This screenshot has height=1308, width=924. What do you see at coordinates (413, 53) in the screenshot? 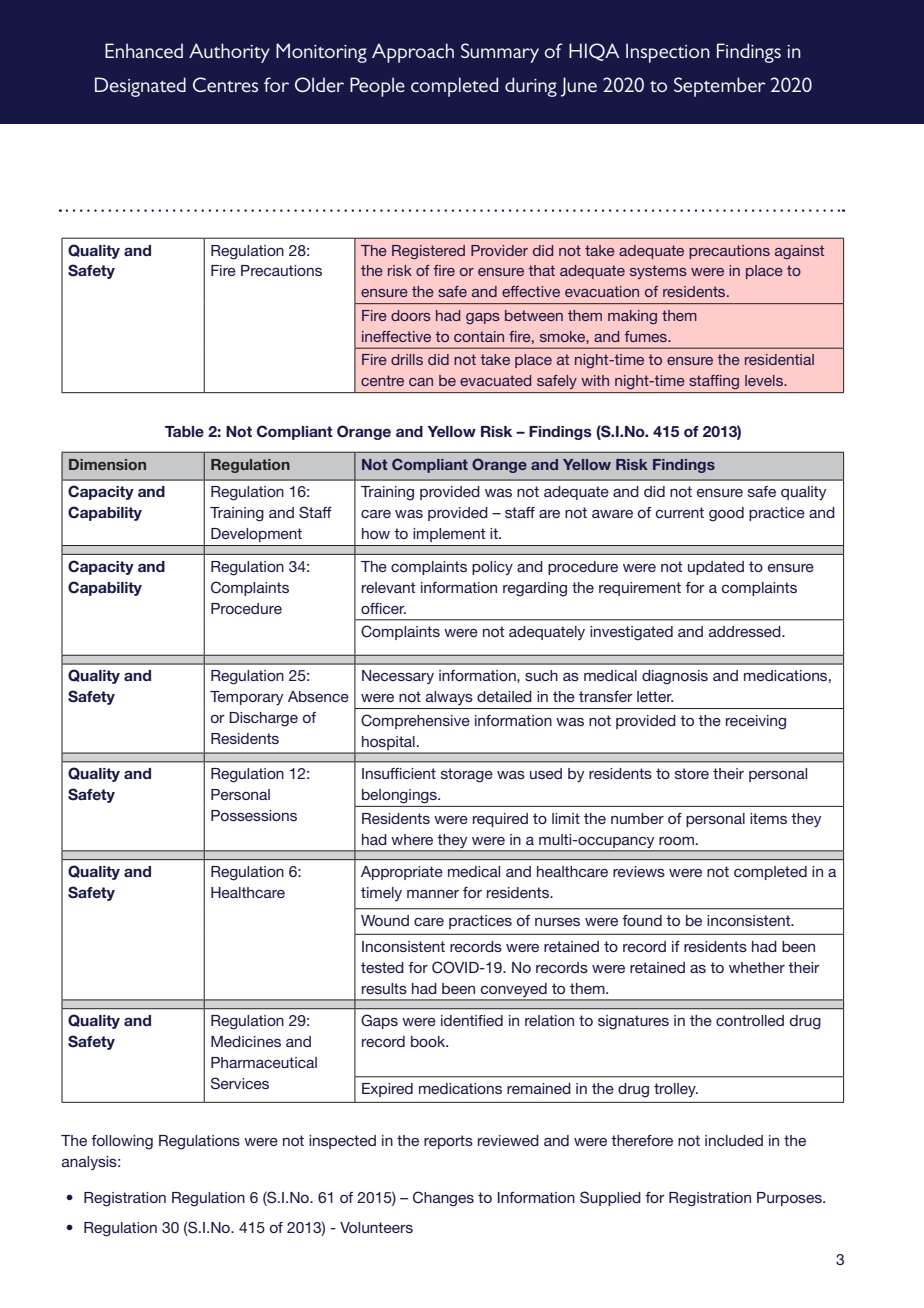
I see `Approach` at bounding box center [413, 53].
